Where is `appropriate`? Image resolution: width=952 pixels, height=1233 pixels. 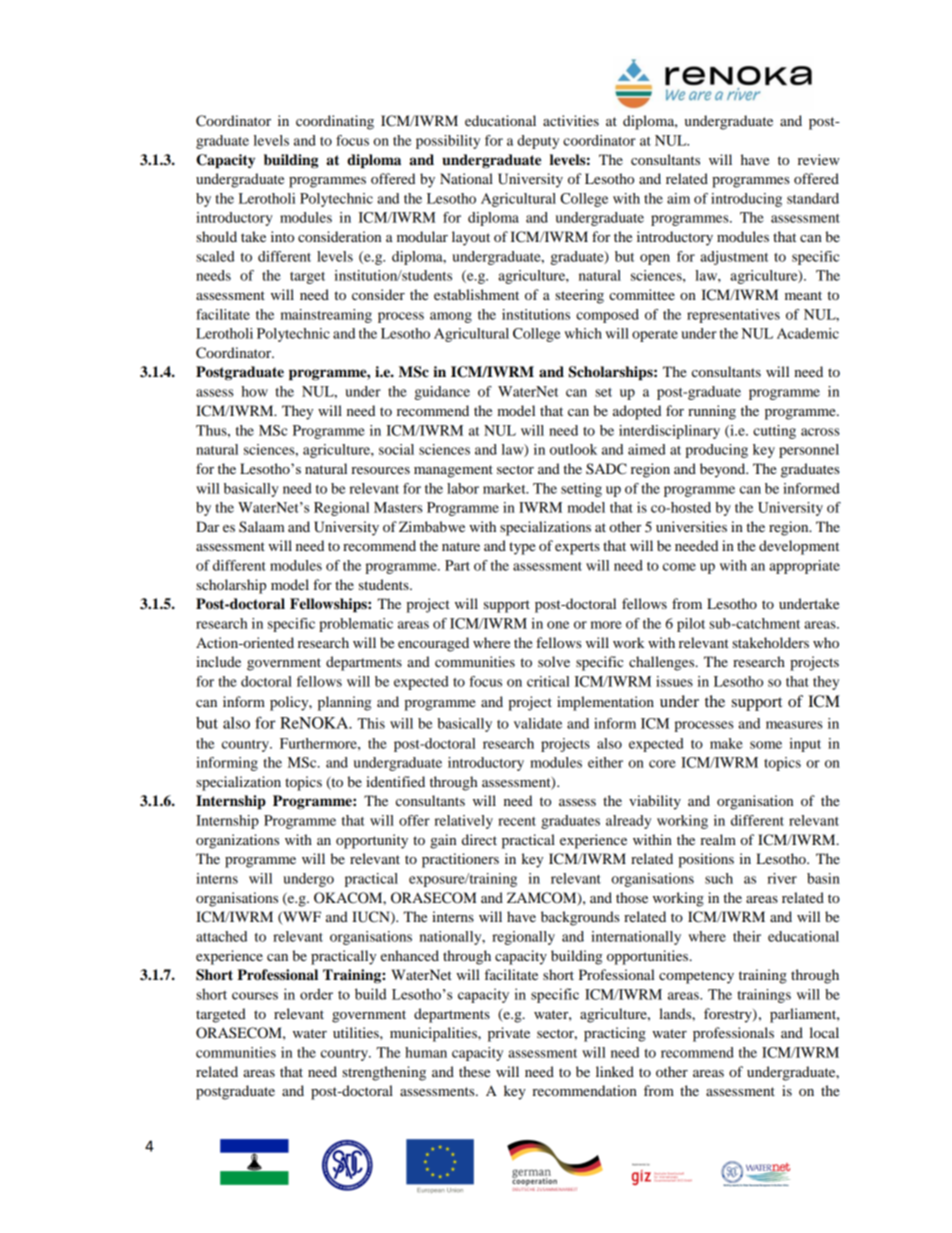
appropriate is located at coordinates (804, 567).
